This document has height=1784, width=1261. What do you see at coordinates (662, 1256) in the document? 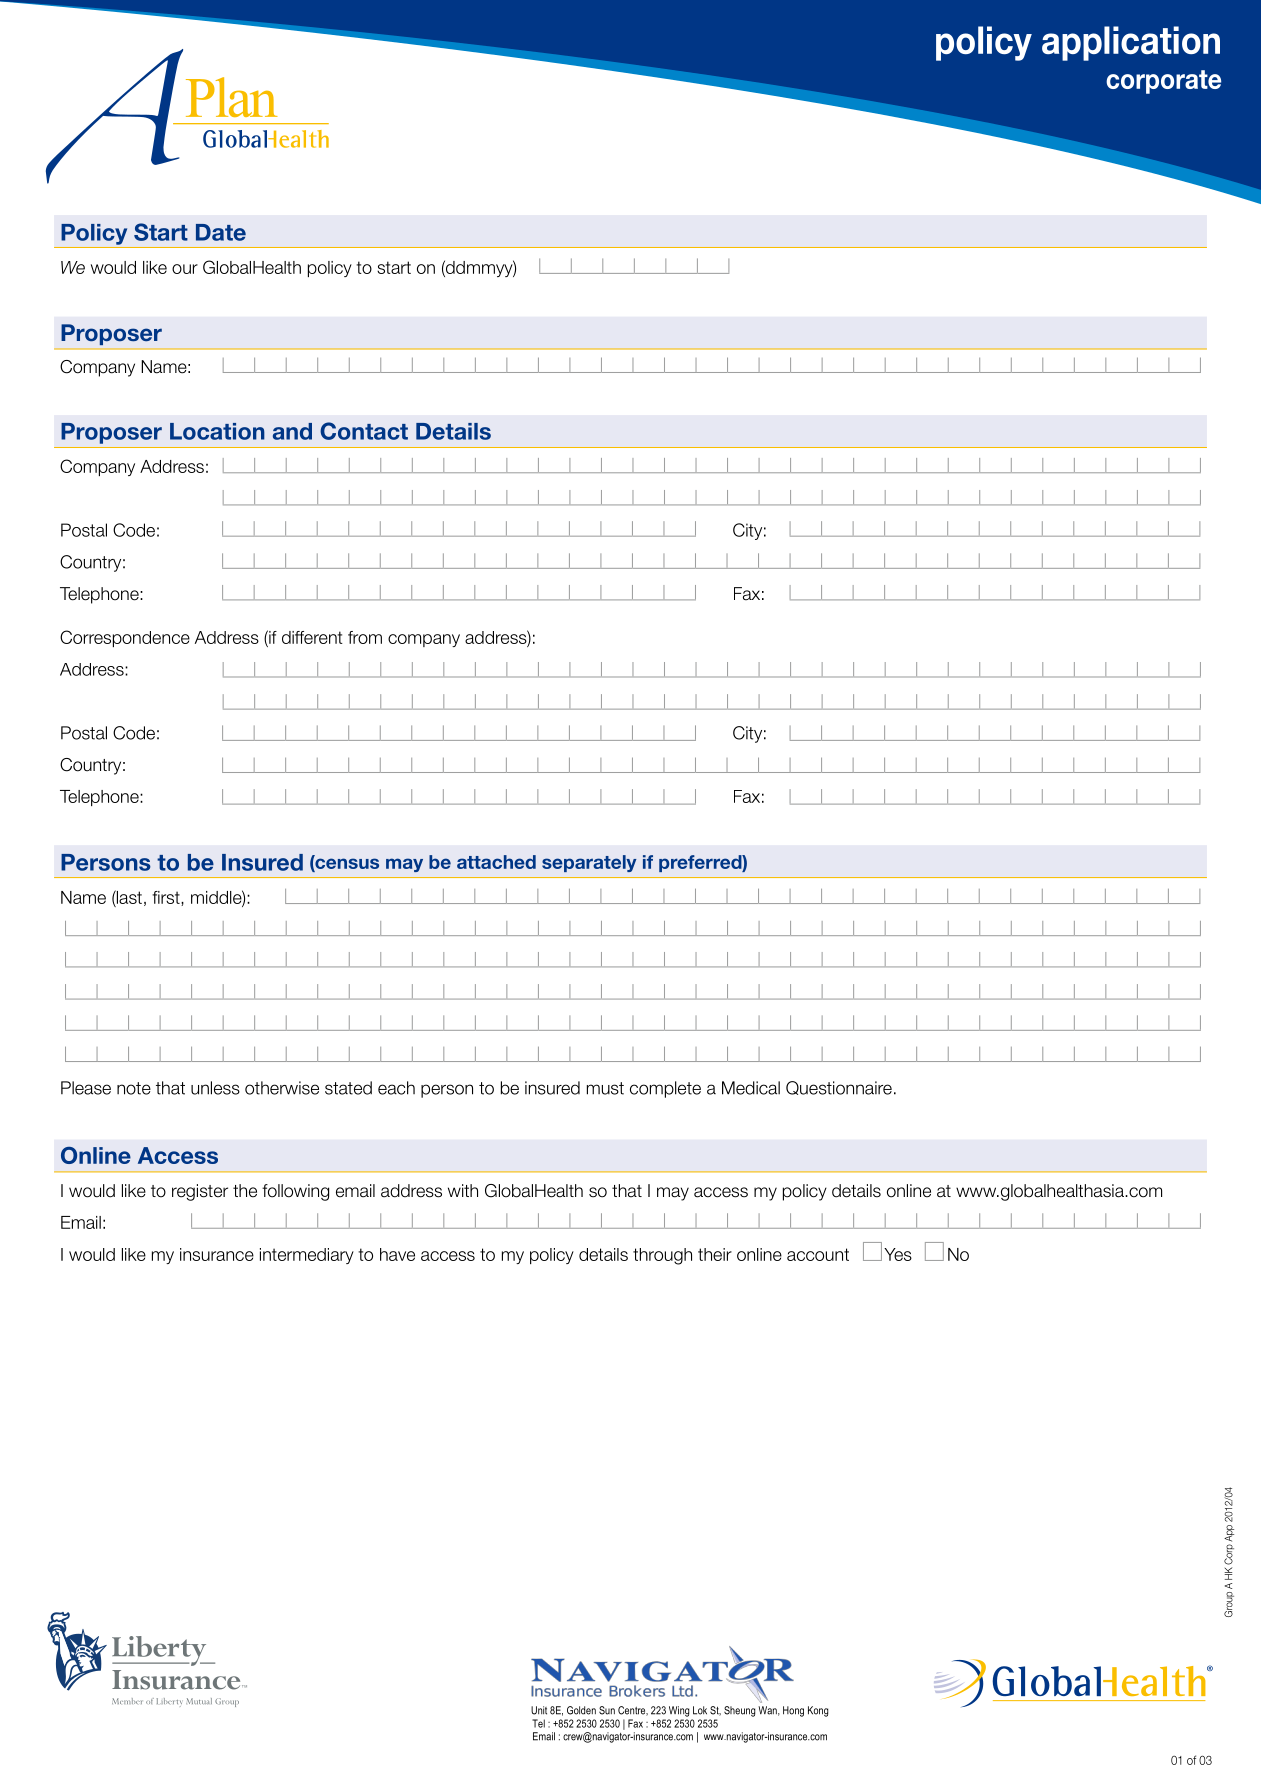
I see `through` at bounding box center [662, 1256].
